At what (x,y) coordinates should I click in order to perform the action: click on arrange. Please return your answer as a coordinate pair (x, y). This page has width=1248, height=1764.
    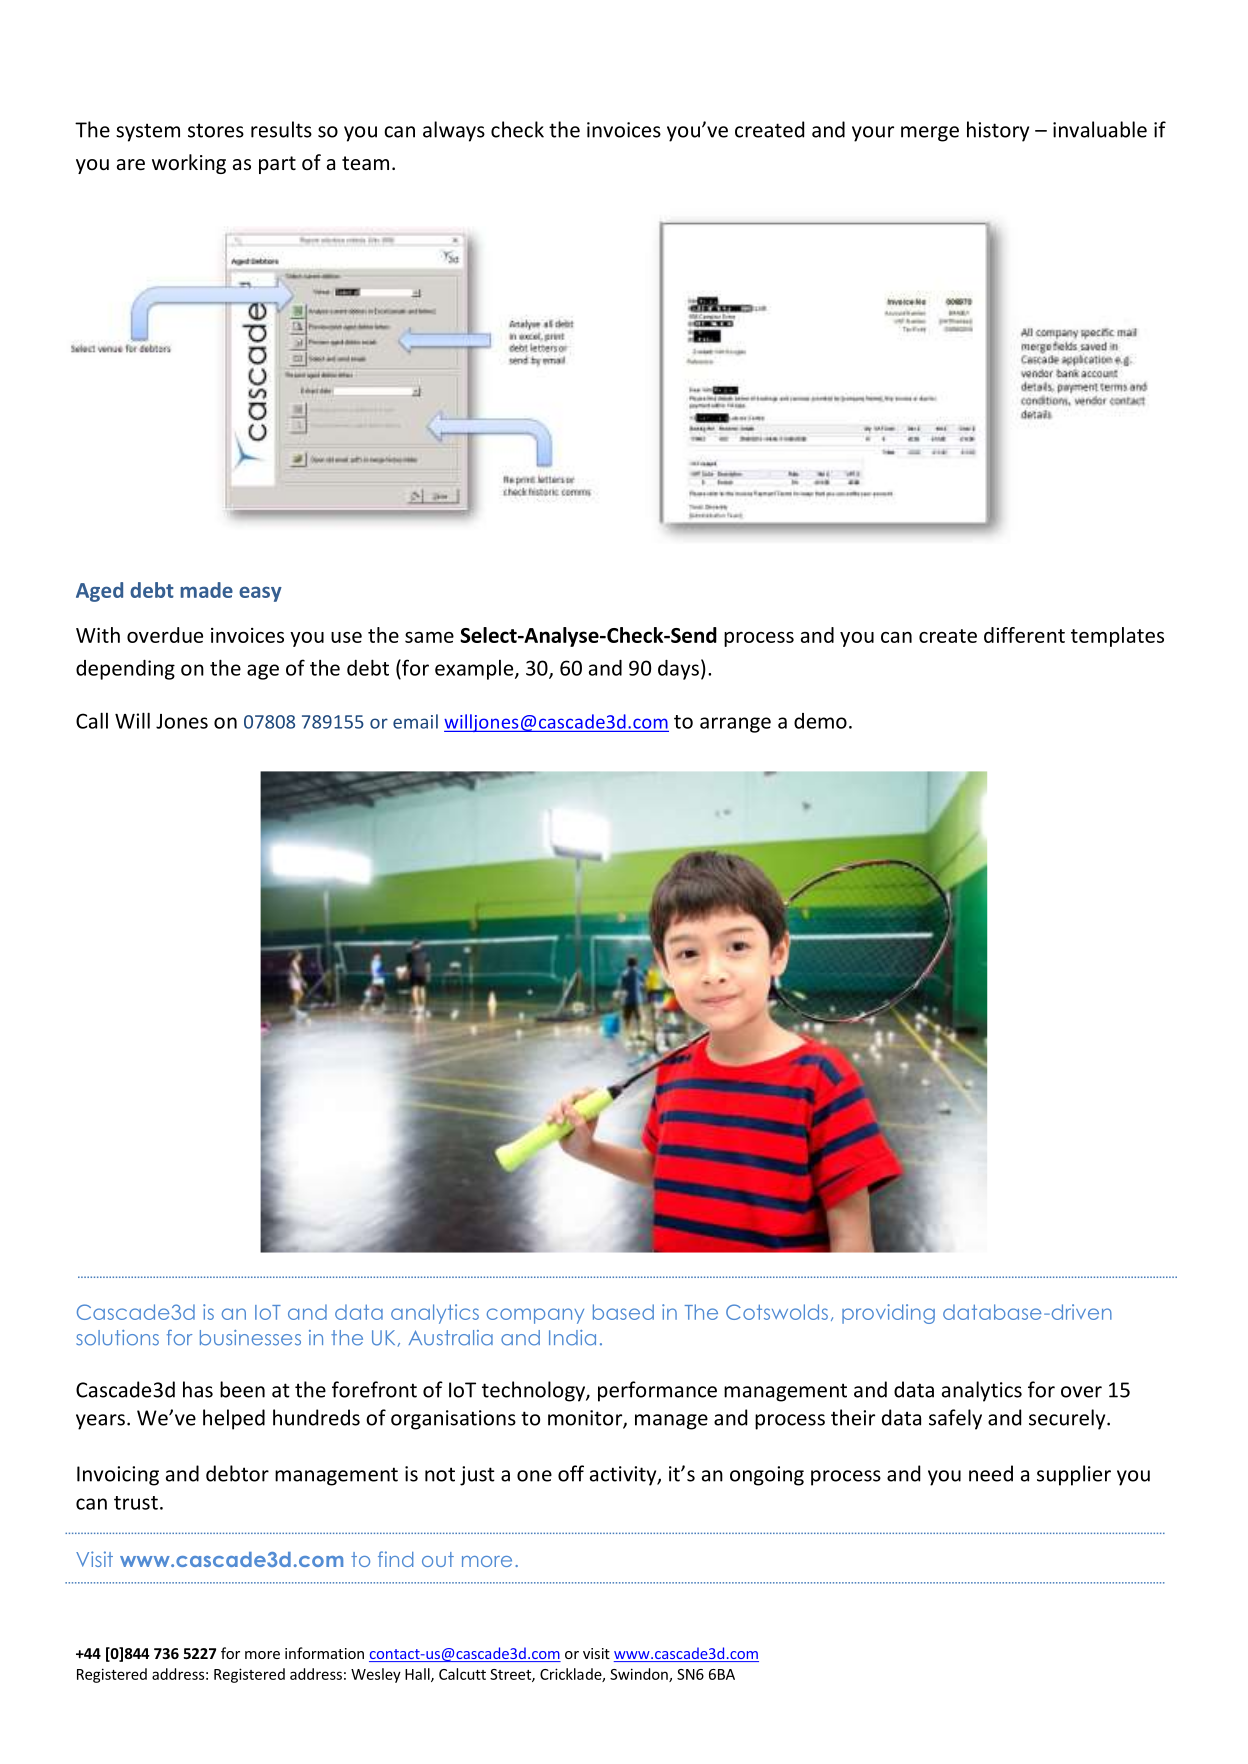
    Looking at the image, I should click on (735, 725).
